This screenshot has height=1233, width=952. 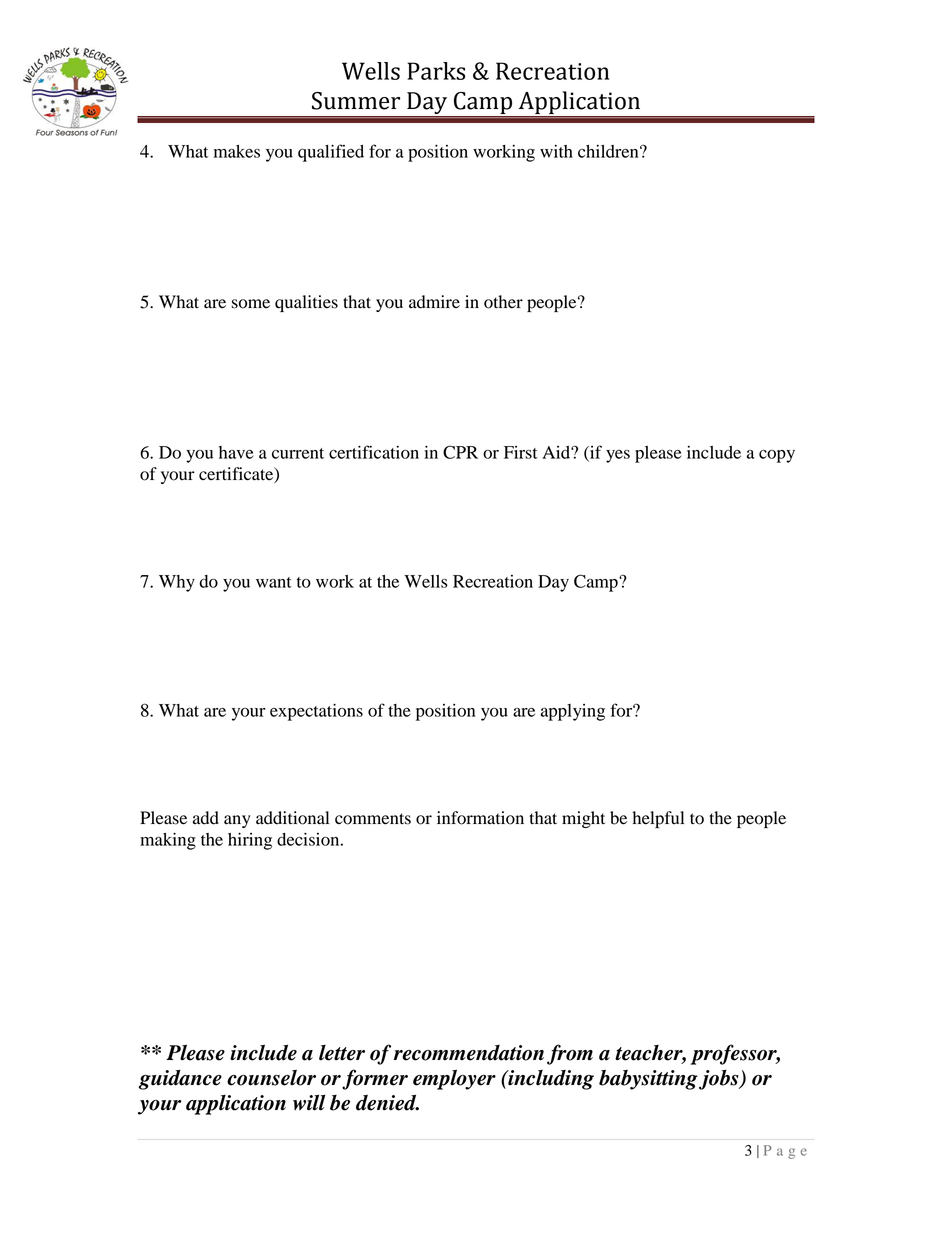 What do you see at coordinates (480, 818) in the screenshot?
I see `information` at bounding box center [480, 818].
